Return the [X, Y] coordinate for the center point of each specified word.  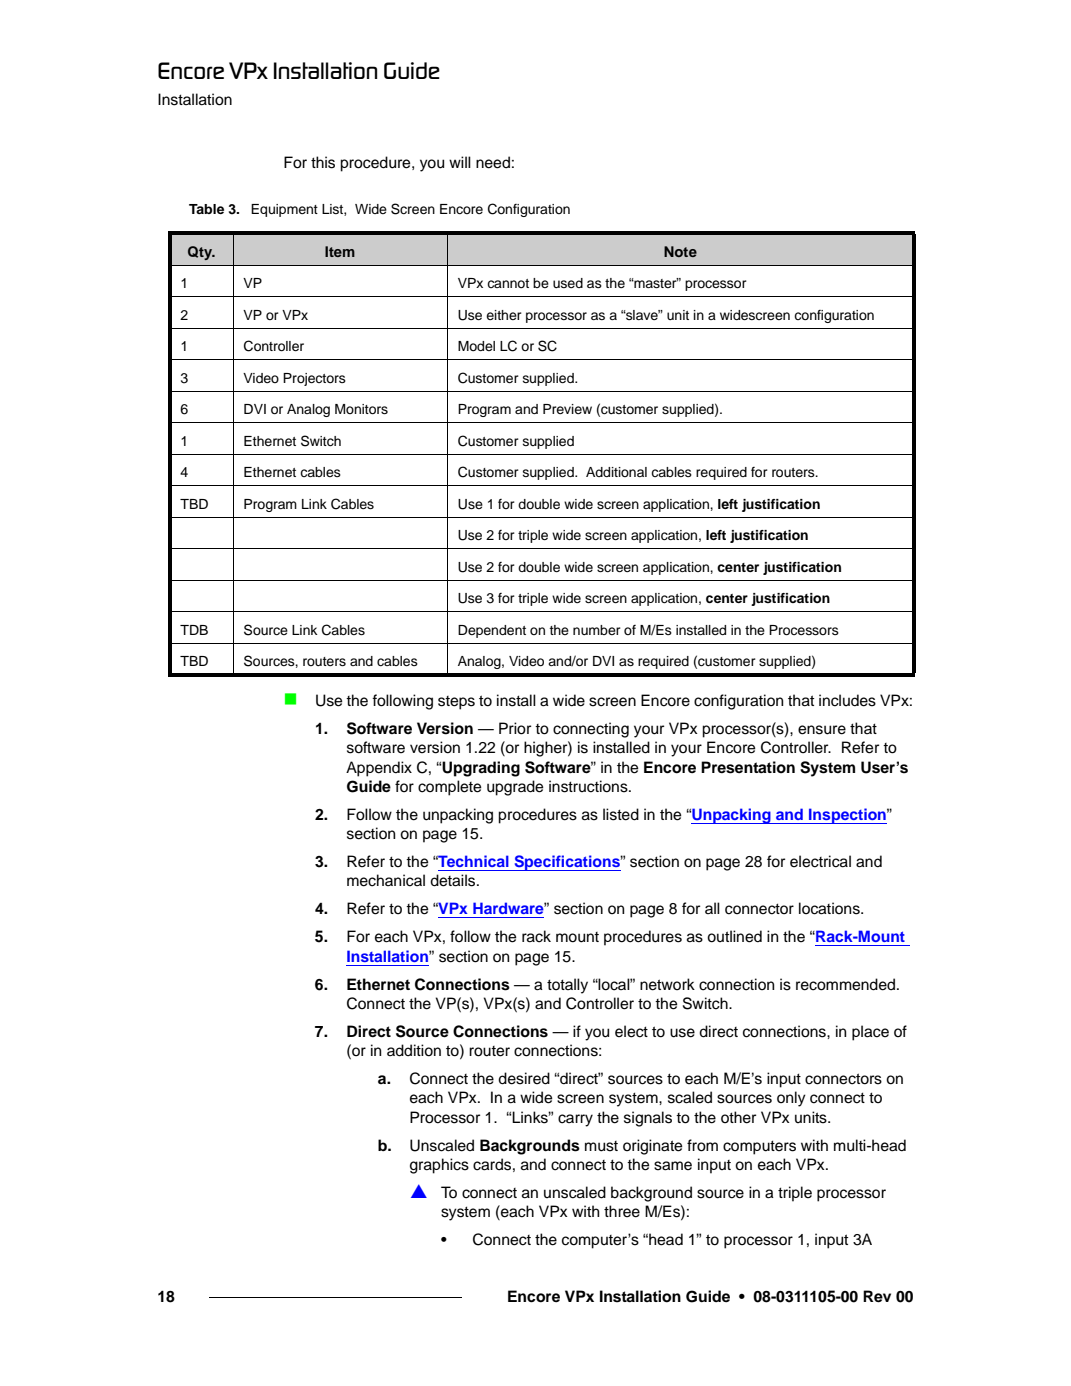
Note [680, 251]
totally [567, 986]
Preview [567, 409]
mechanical [386, 880]
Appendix [379, 769]
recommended [845, 984]
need [493, 162]
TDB [194, 630]
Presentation [748, 767]
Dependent [492, 631]
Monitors [361, 409]
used [568, 283]
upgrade [515, 788]
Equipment [284, 210]
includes [847, 700]
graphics [439, 1166]
